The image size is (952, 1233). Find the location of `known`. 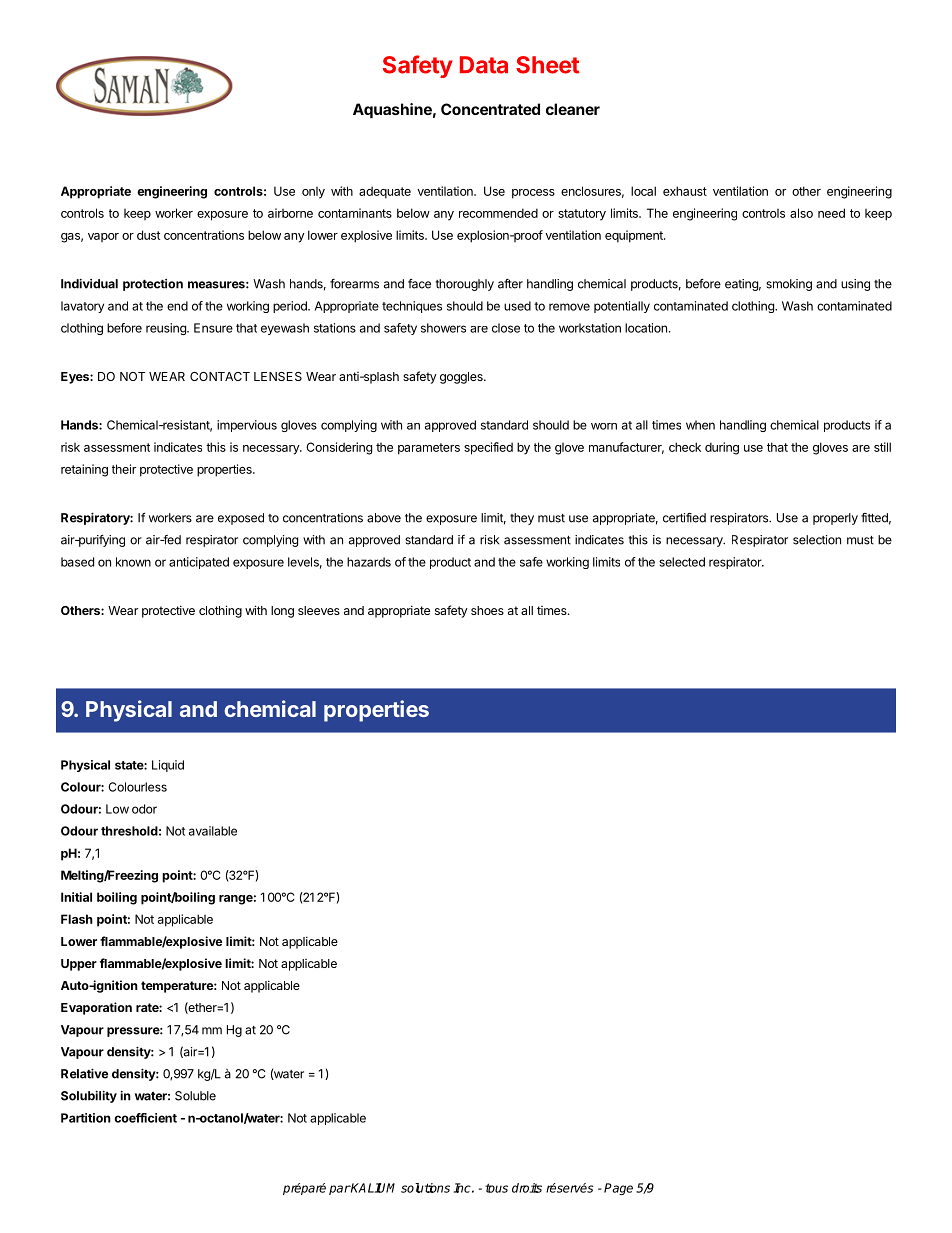

known is located at coordinates (133, 562).
